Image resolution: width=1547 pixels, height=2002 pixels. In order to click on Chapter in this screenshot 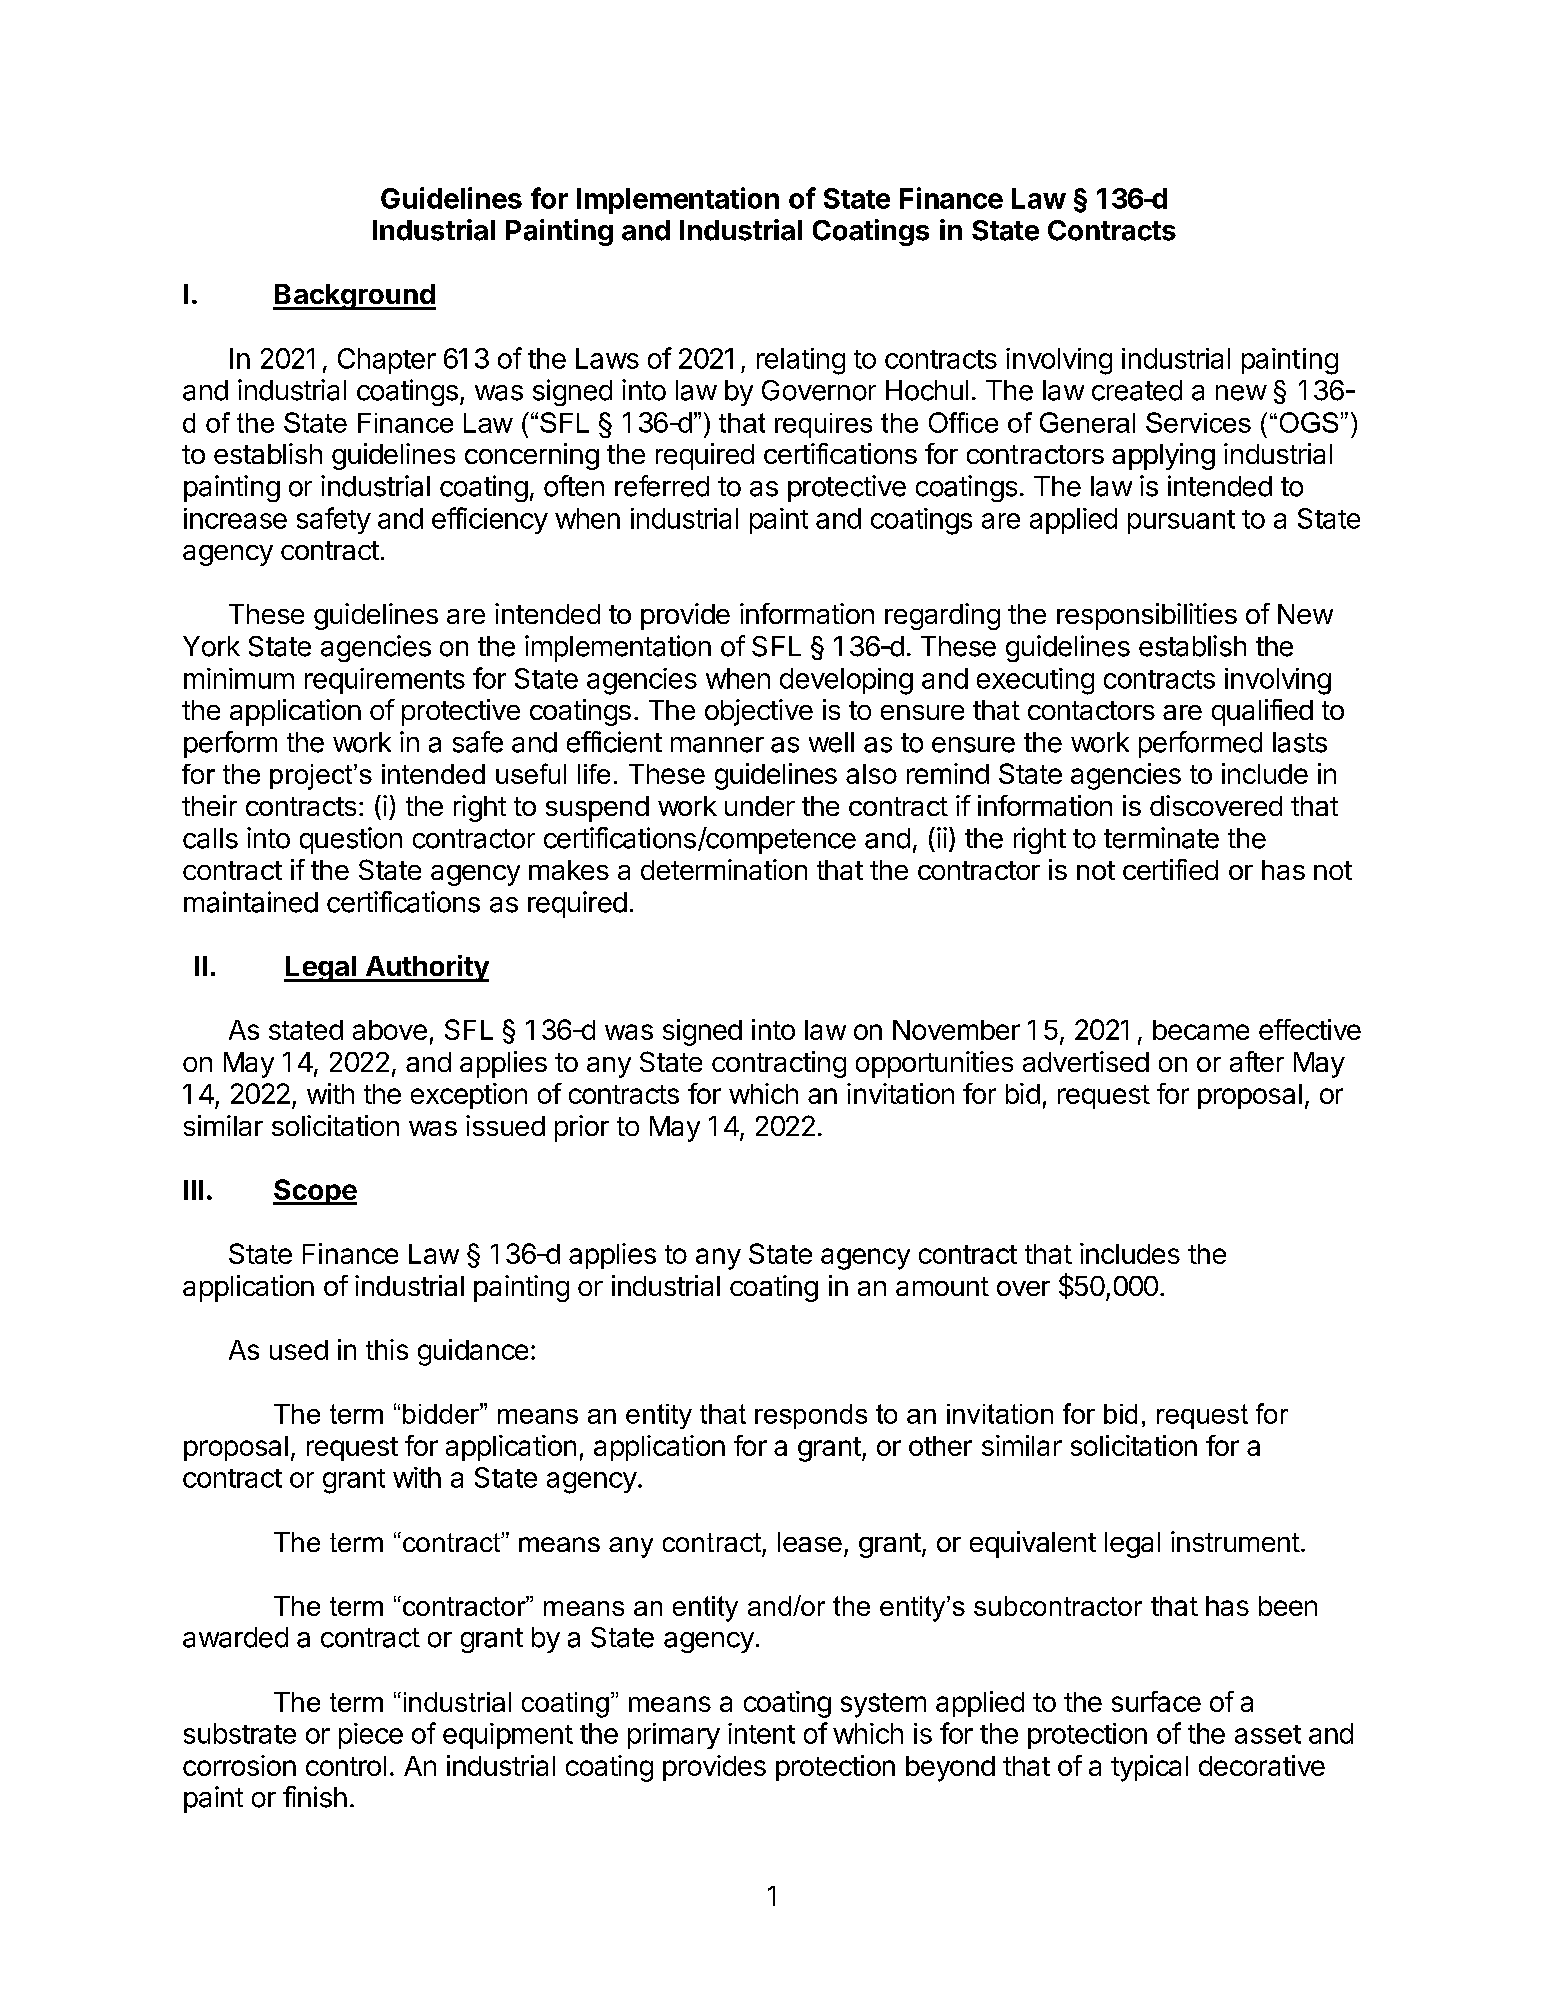, I will do `click(387, 361)`.
